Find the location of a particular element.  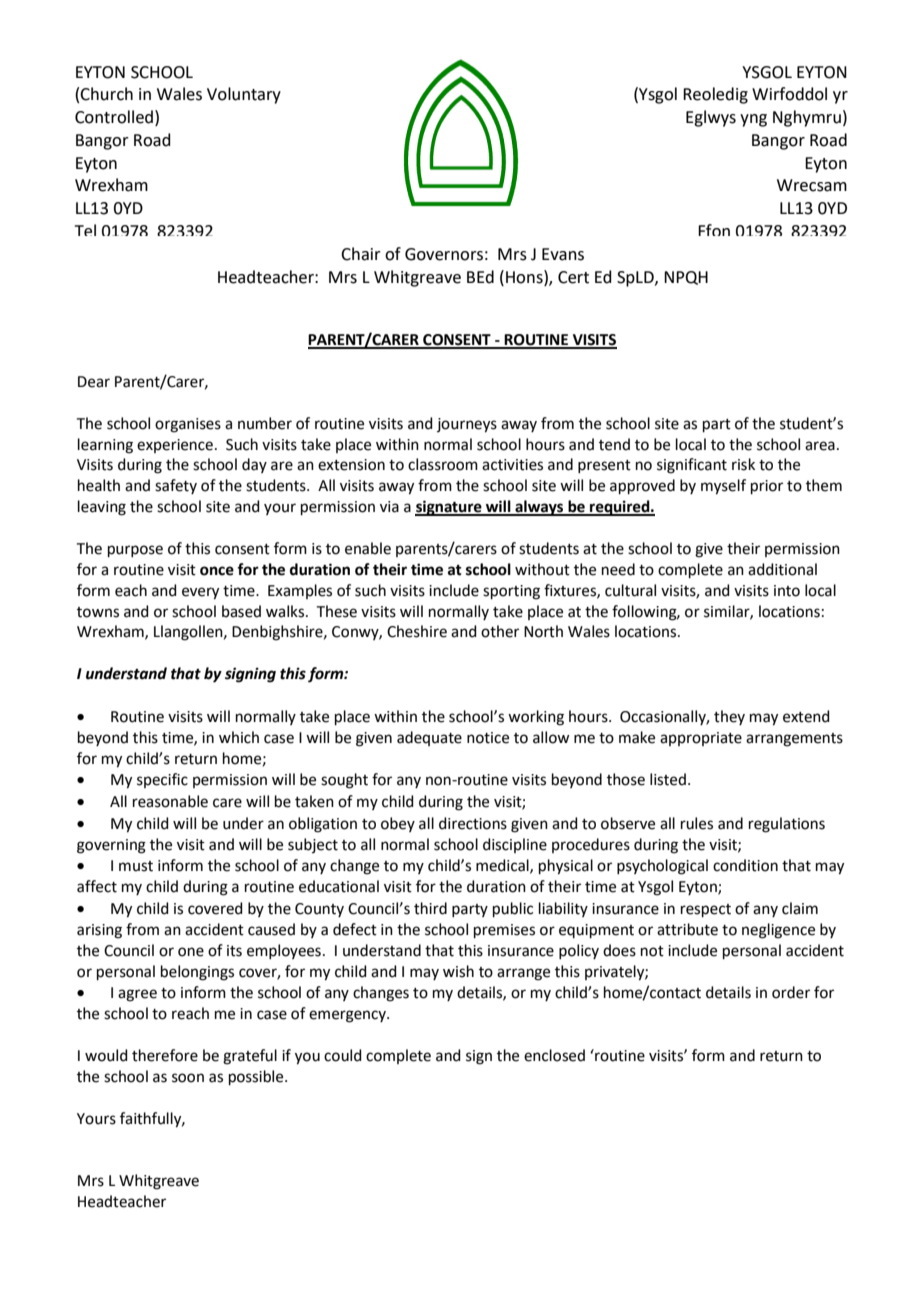

sporting is located at coordinates (511, 592).
